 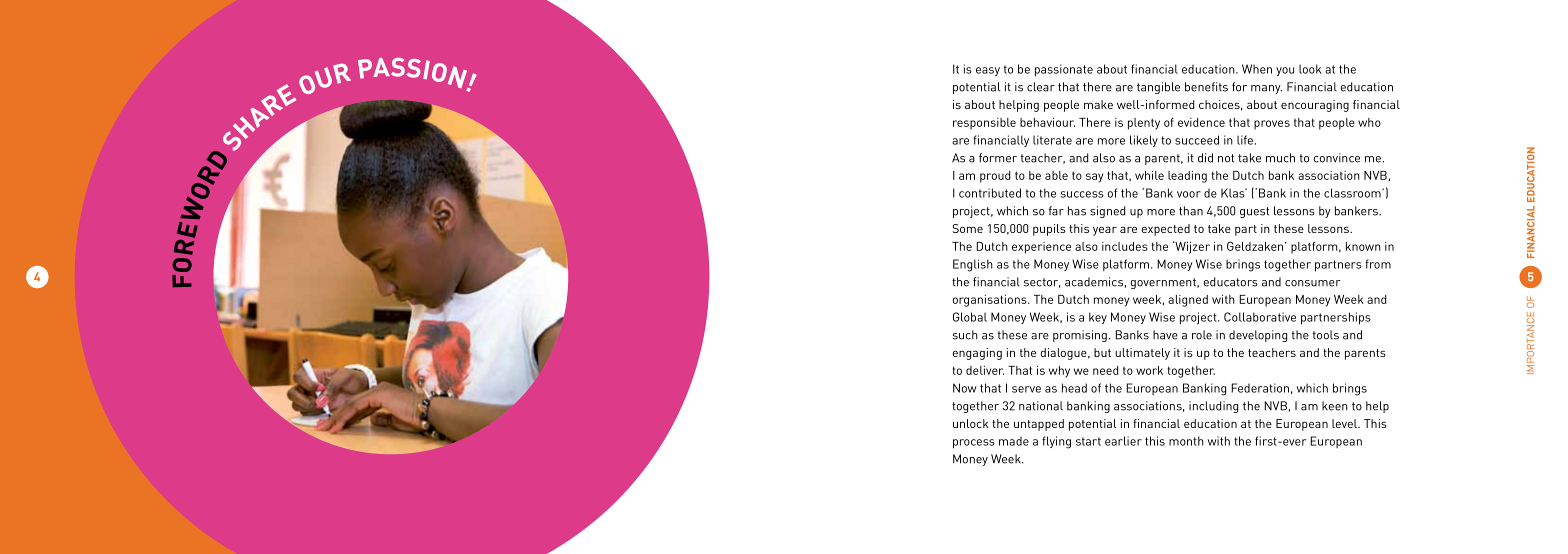 What do you see at coordinates (998, 158) in the page?
I see `former` at bounding box center [998, 158].
